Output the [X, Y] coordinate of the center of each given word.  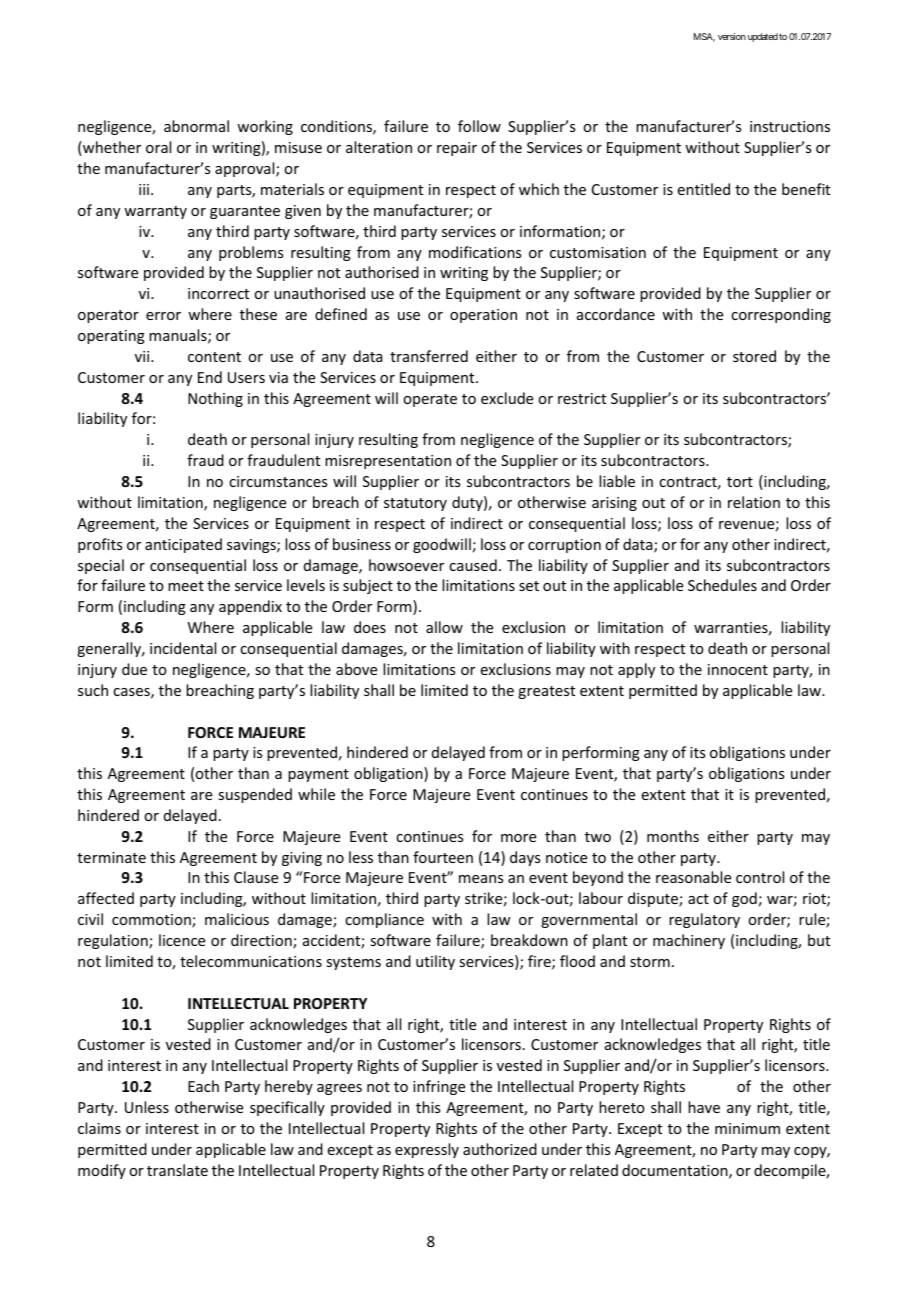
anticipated [183, 545]
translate [177, 1170]
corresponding [781, 315]
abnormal [196, 126]
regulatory [704, 920]
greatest [546, 692]
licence [182, 940]
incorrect [218, 293]
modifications [475, 252]
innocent [738, 669]
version [732, 36]
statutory [415, 504]
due [134, 669]
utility [435, 962]
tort [740, 482]
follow [479, 126]
